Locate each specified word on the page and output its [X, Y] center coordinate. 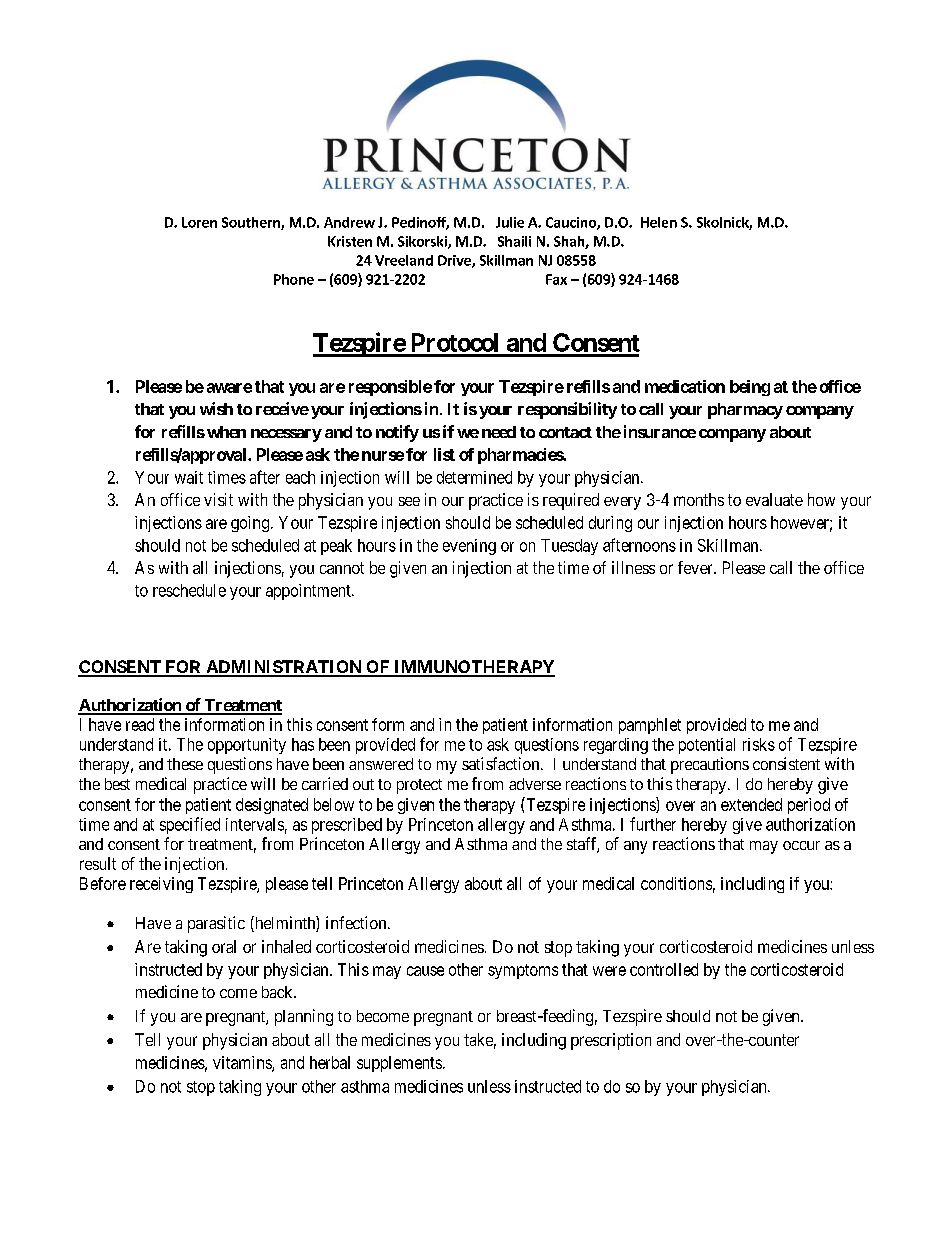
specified [190, 825]
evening [469, 547]
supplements [399, 1064]
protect [419, 786]
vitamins [243, 1063]
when [226, 432]
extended [751, 804]
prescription [611, 1041]
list [444, 454]
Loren [199, 222]
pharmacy [745, 411]
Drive [455, 261]
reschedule [189, 590]
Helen [659, 222]
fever [696, 567]
